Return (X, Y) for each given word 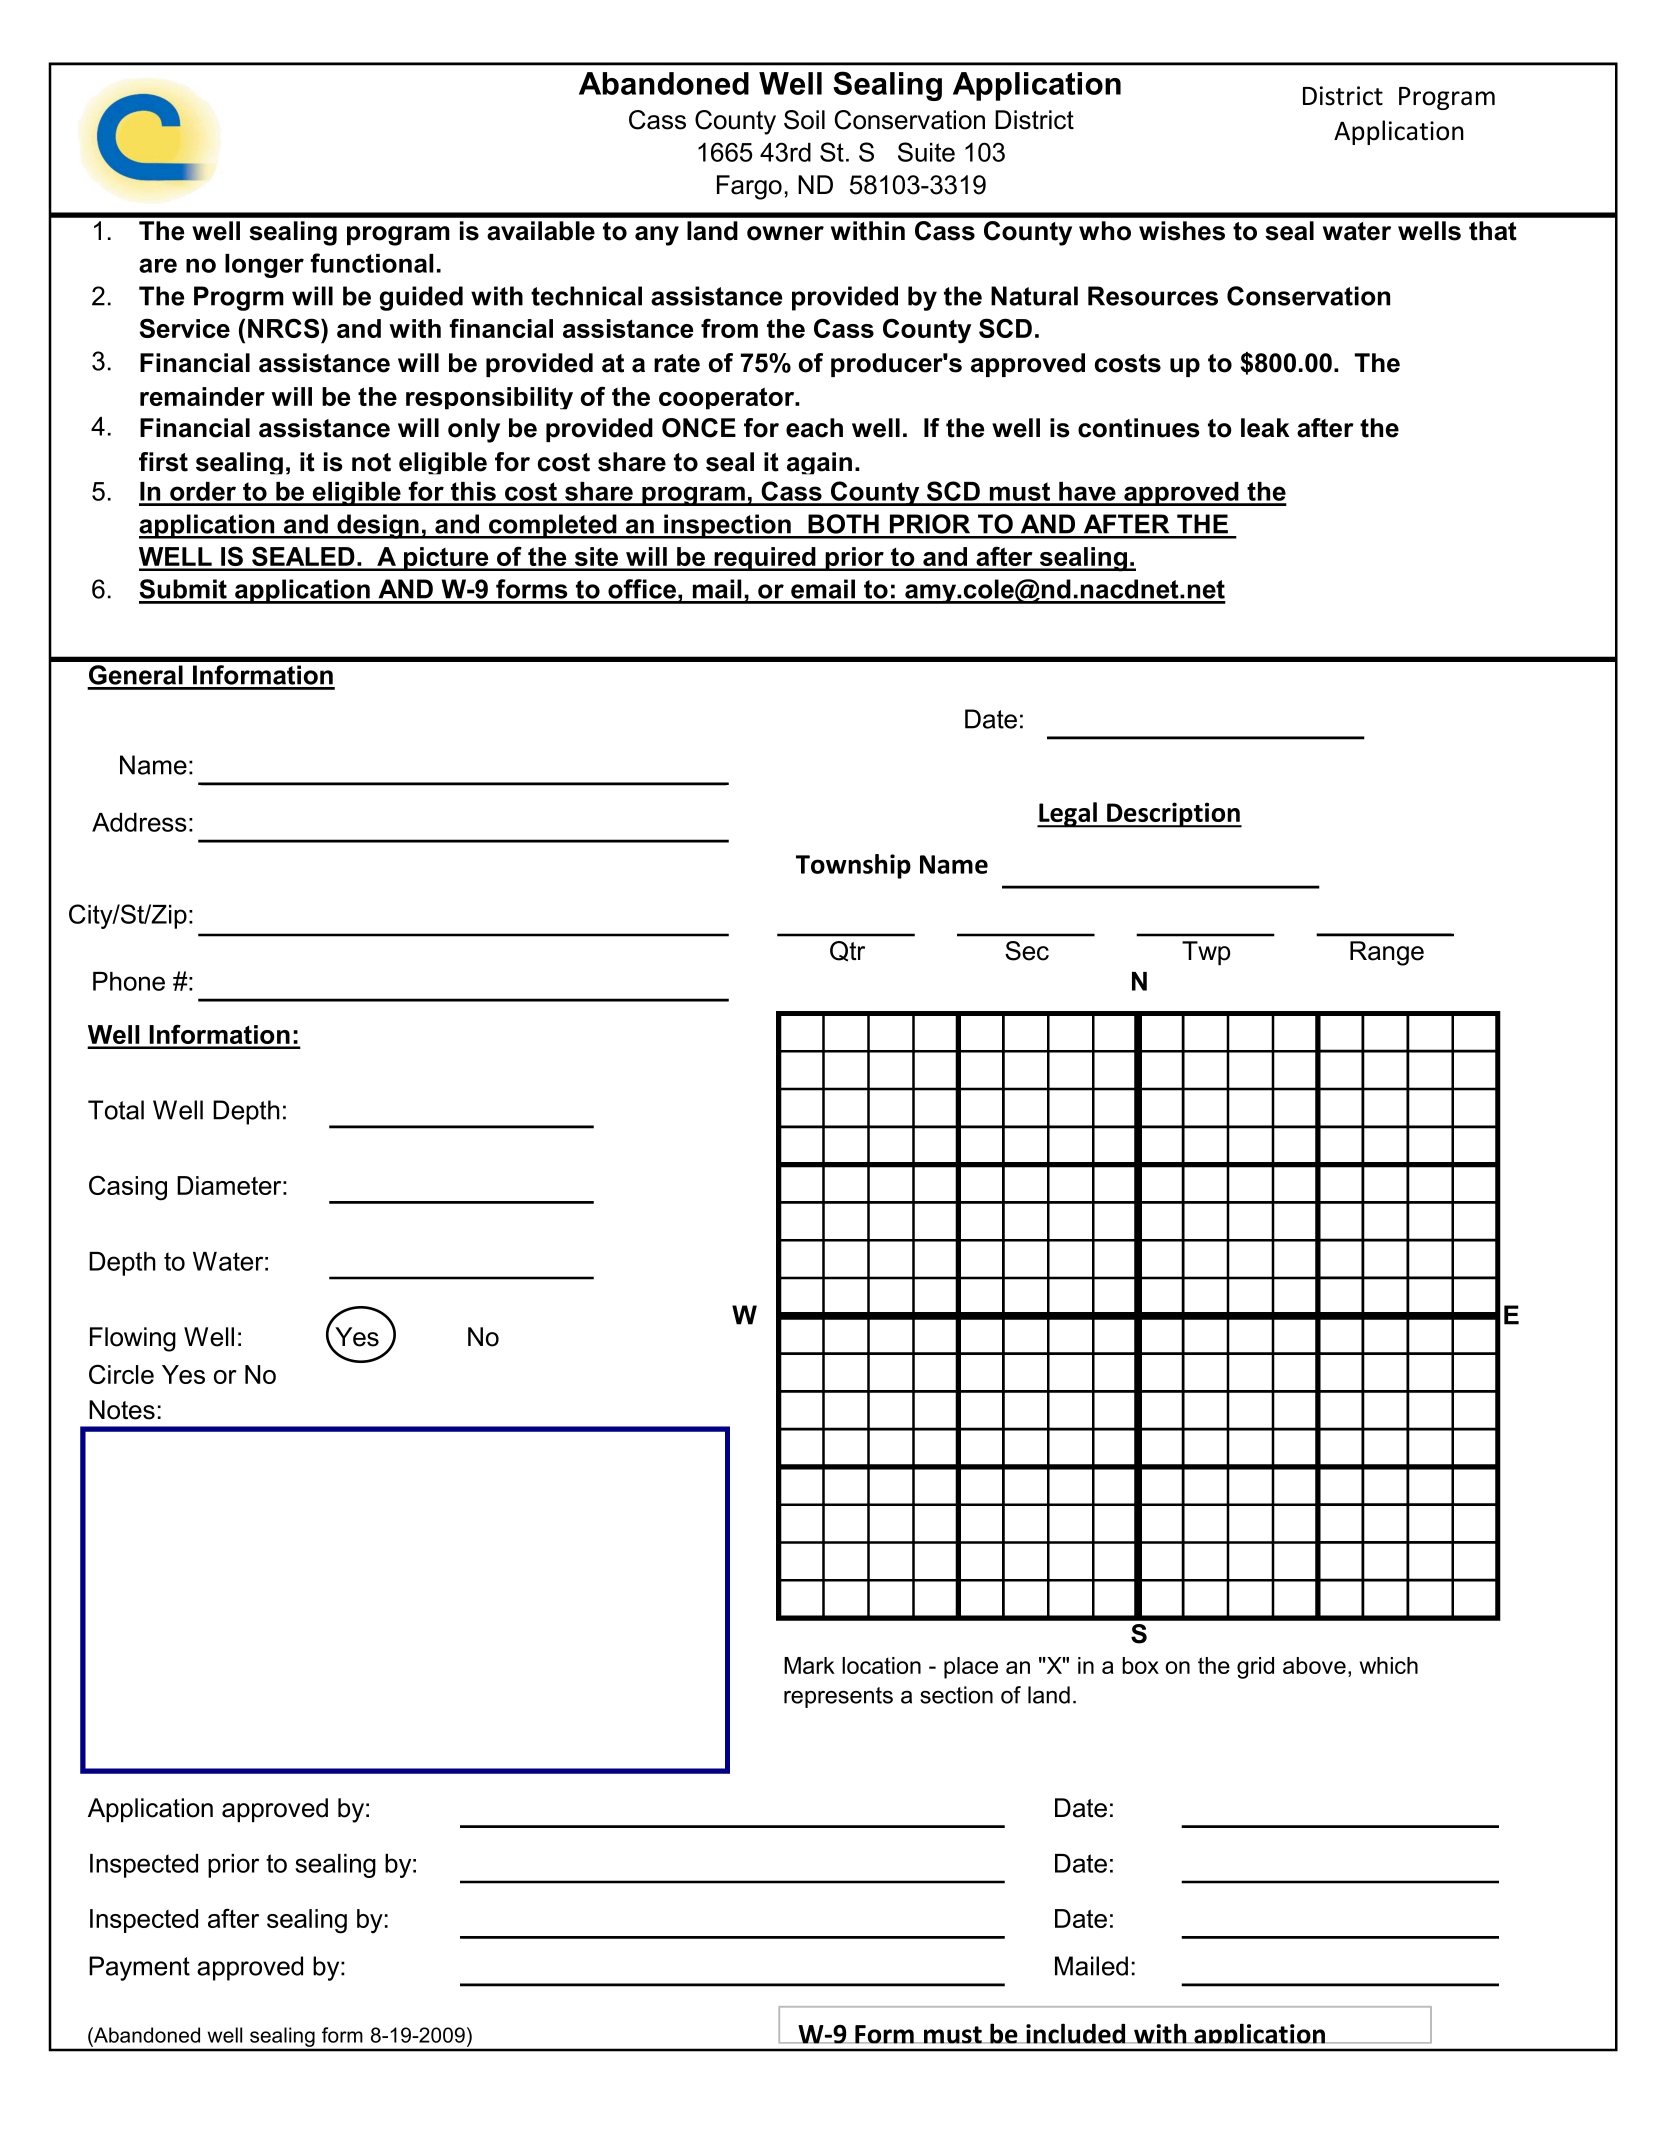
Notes (122, 1410)
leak (1265, 428)
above (1314, 1665)
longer (264, 266)
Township (853, 866)
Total (116, 1110)
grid (1255, 1668)
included (1076, 2033)
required (765, 559)
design (378, 526)
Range (1387, 953)
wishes (1182, 231)
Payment (139, 1968)
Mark (809, 1665)
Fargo (749, 187)
